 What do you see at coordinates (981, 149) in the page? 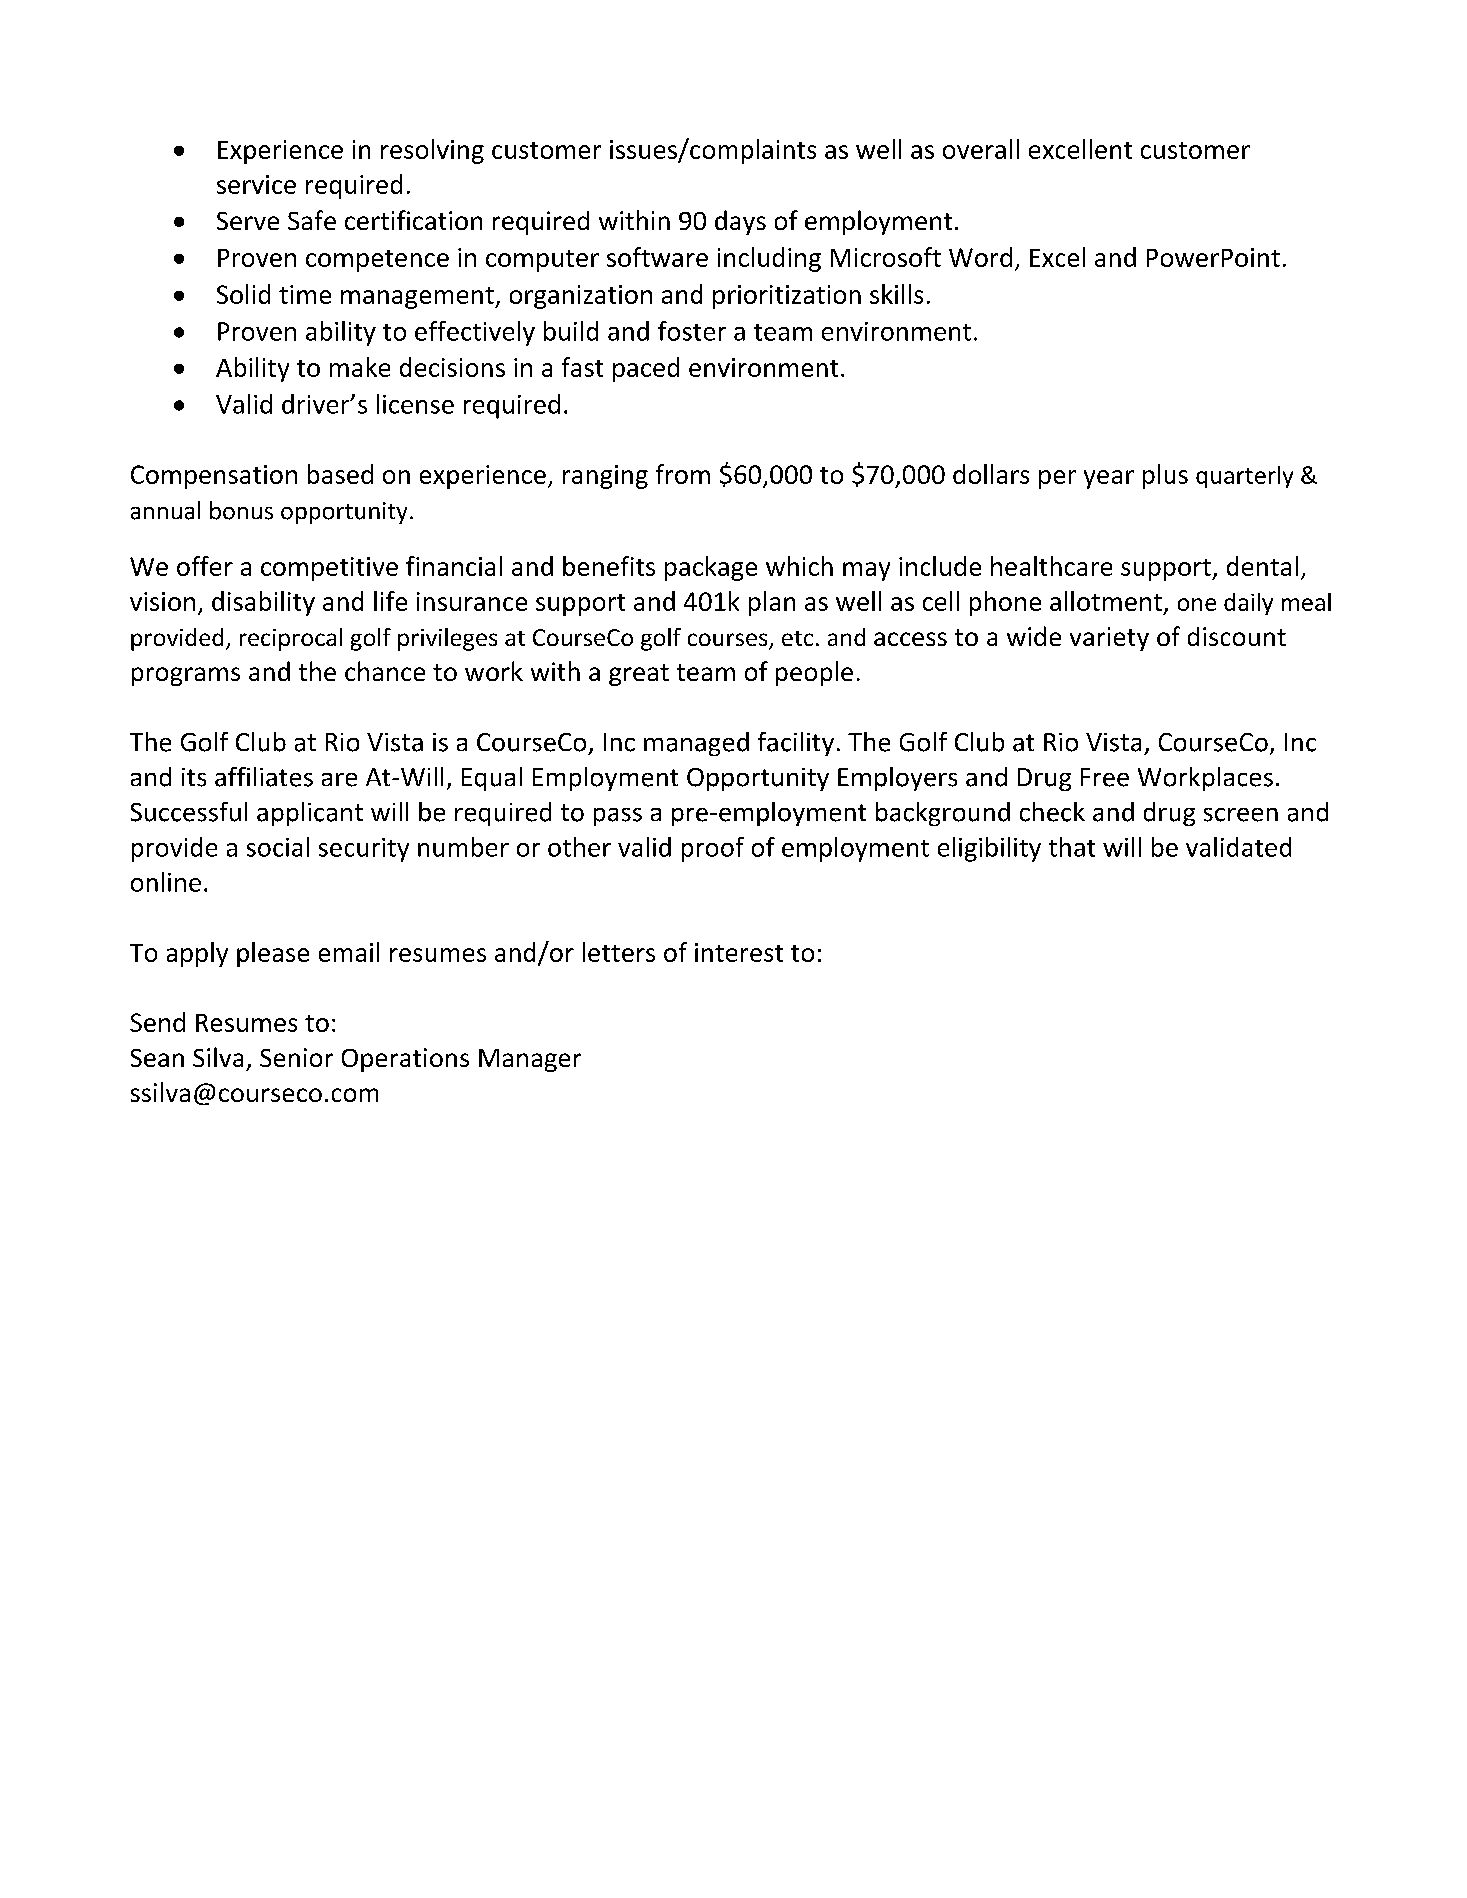
I see `overall` at bounding box center [981, 149].
